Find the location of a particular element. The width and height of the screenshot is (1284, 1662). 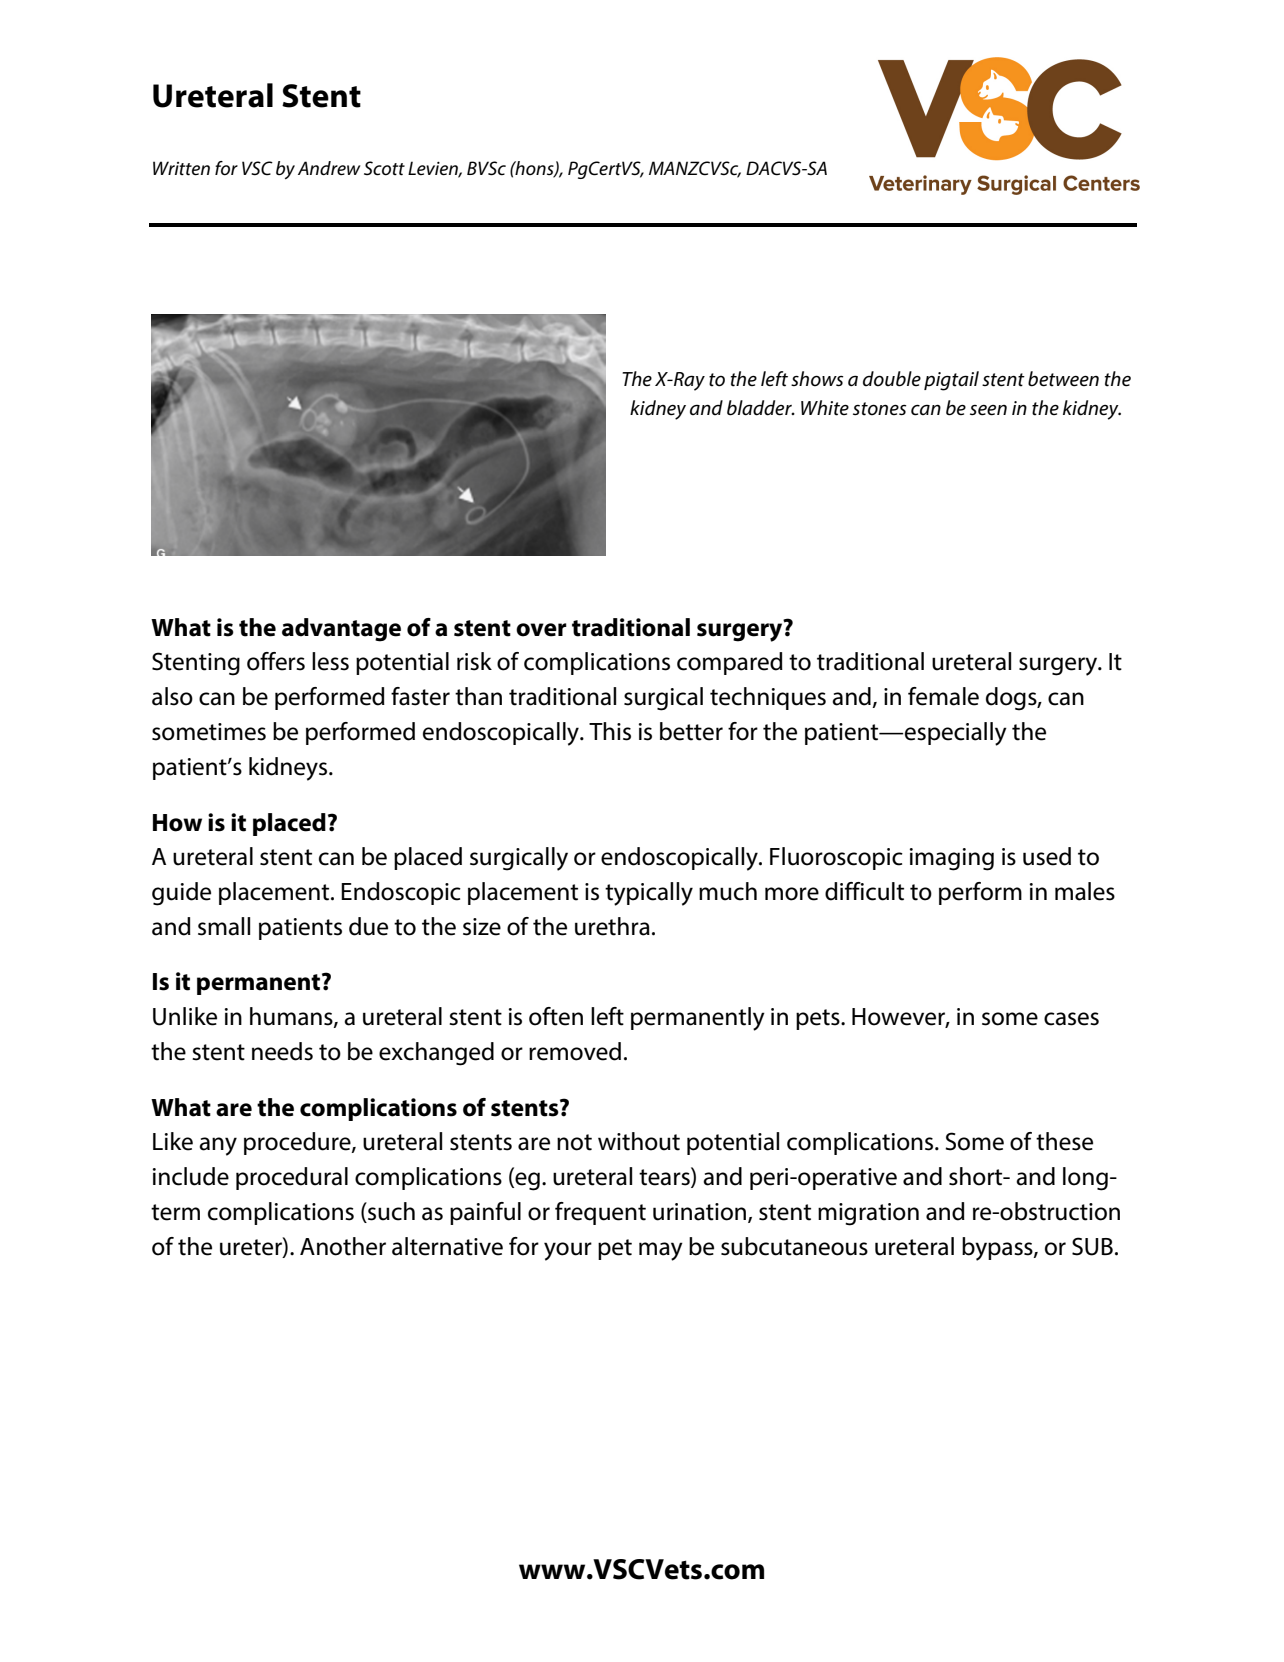

procedural is located at coordinates (292, 1178).
